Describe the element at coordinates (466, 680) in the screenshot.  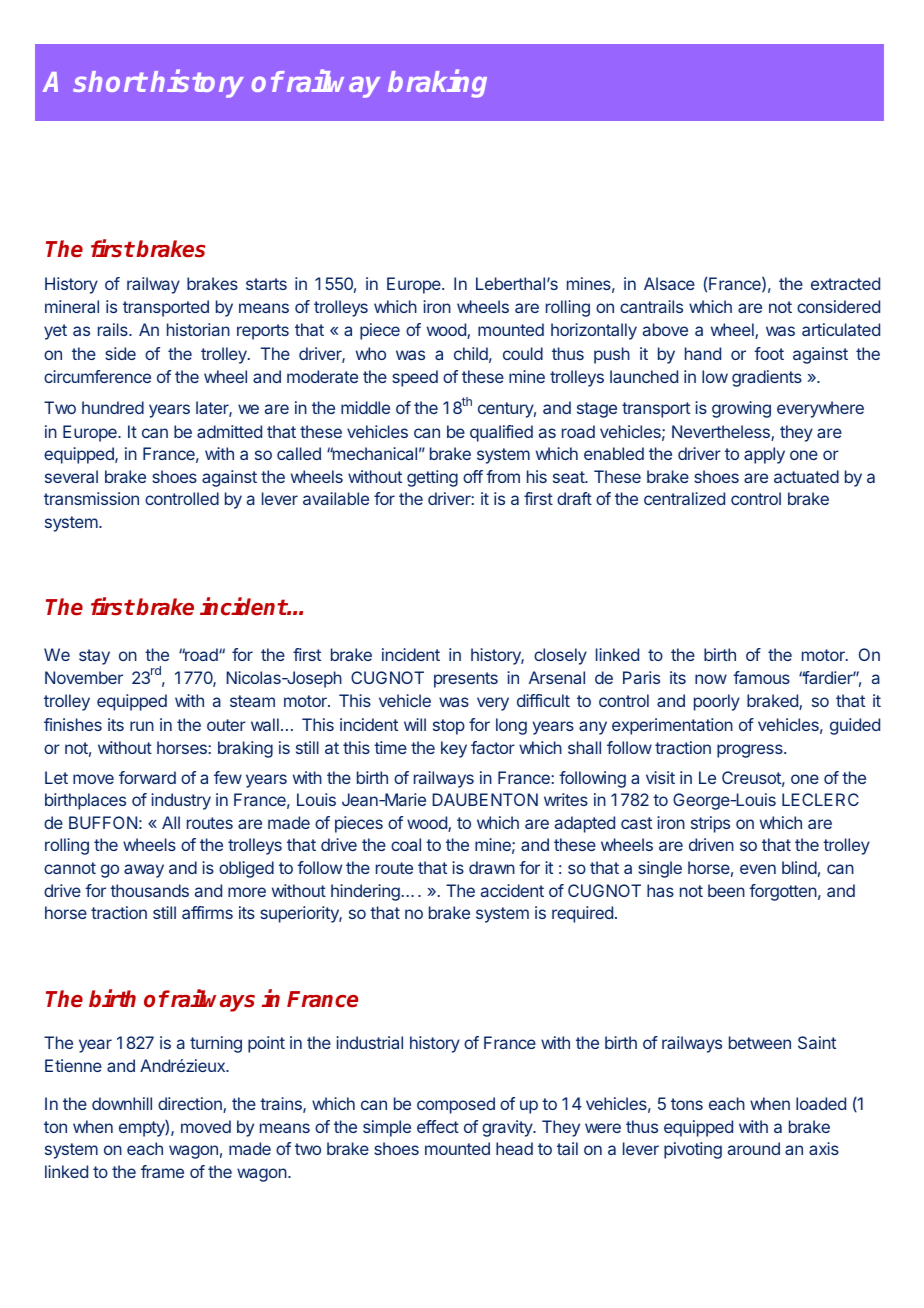
I see `presents` at that location.
